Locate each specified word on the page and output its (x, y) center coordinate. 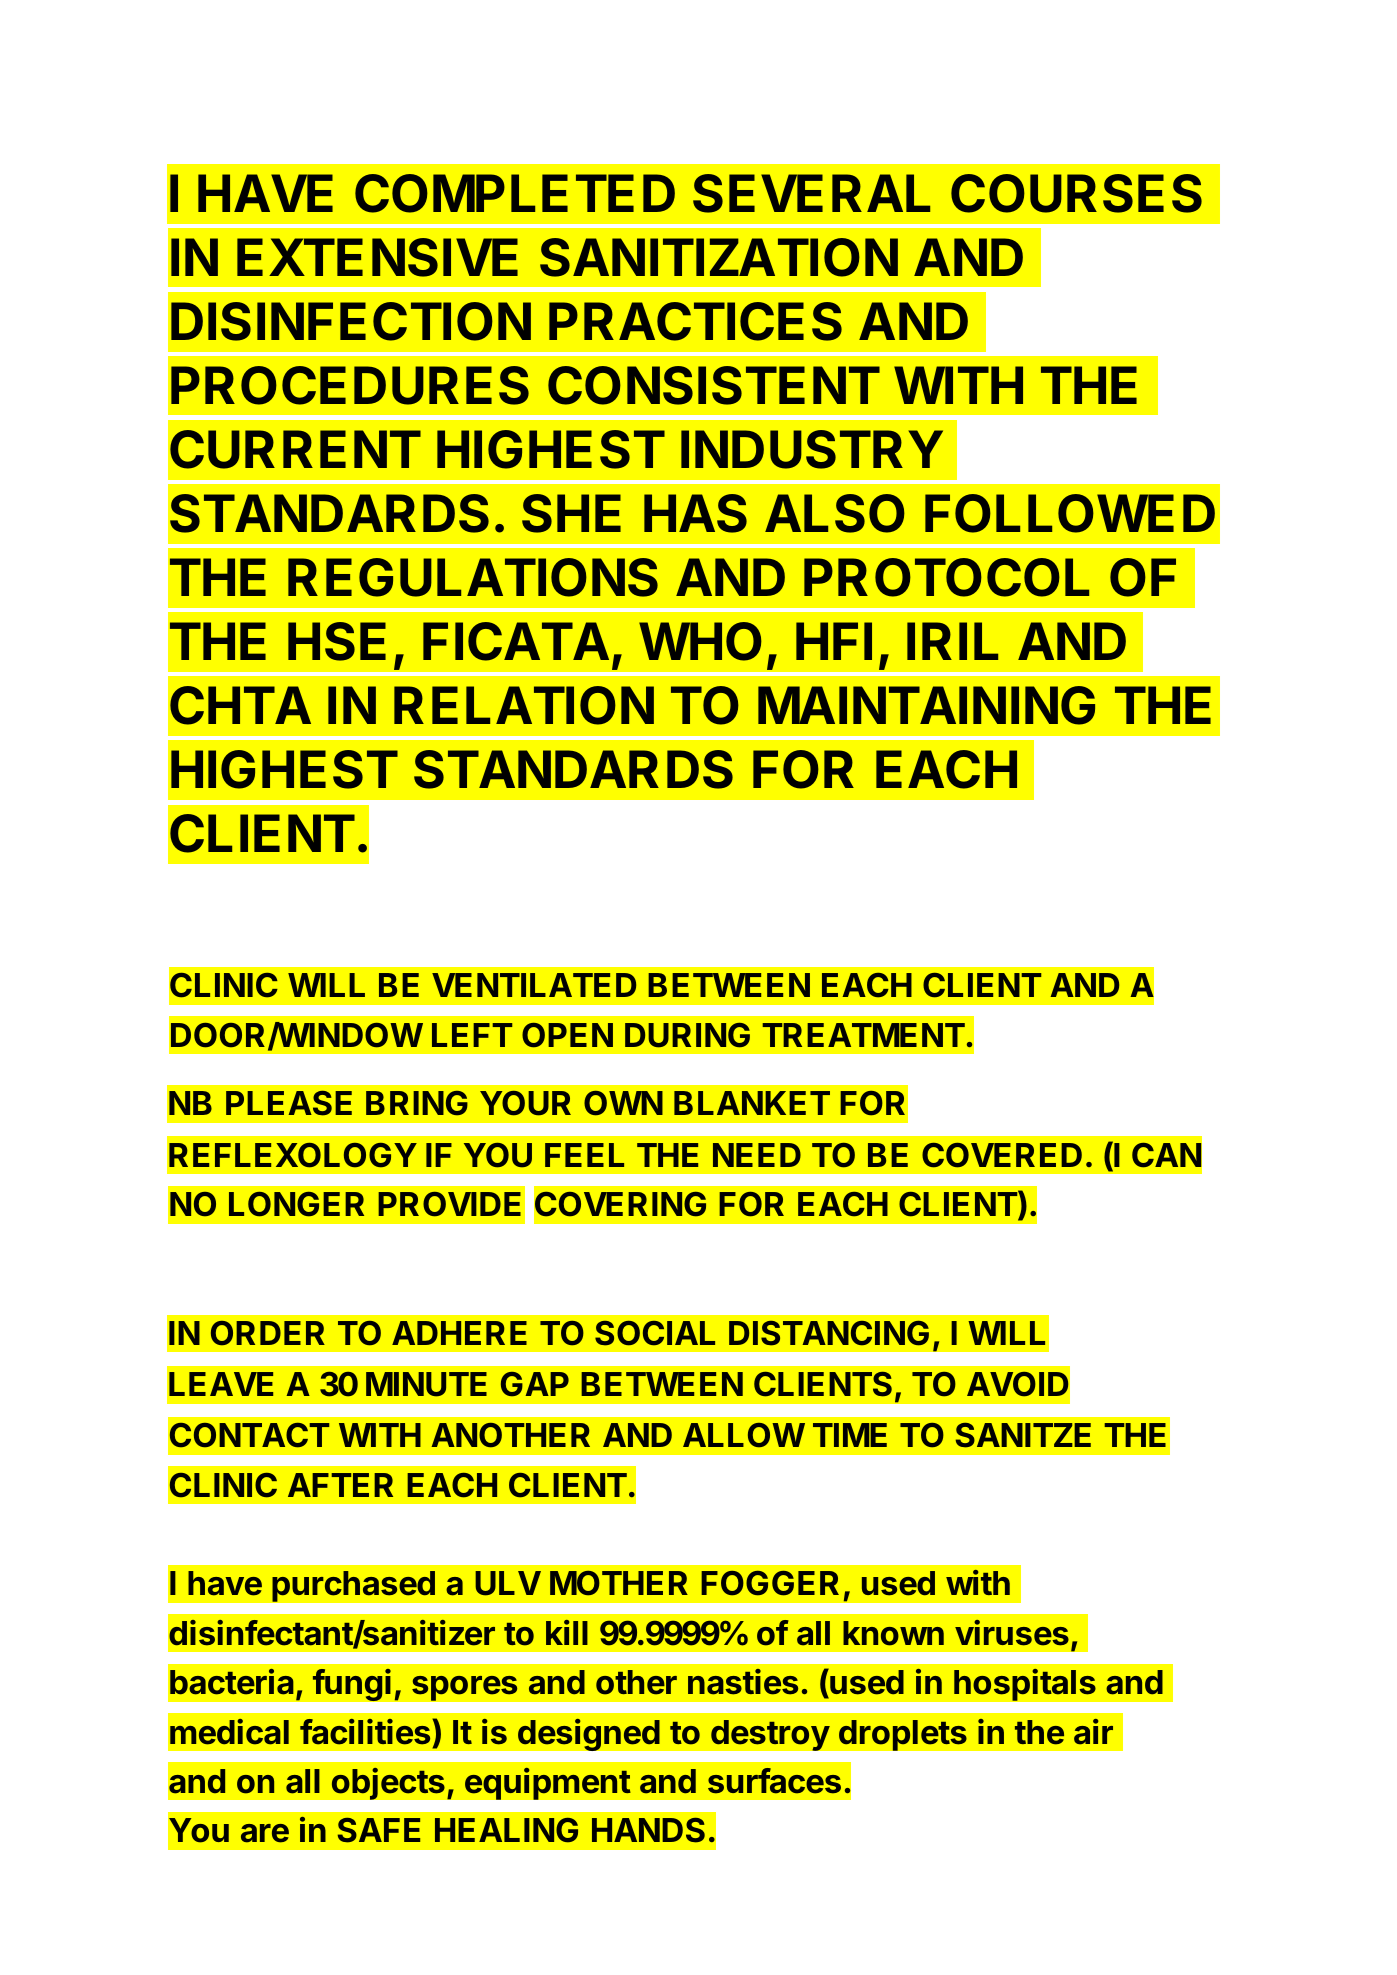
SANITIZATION (719, 257)
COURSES (1076, 193)
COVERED (1002, 1155)
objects (388, 1783)
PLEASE (289, 1103)
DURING (687, 1035)
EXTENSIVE (377, 257)
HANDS (648, 1830)
